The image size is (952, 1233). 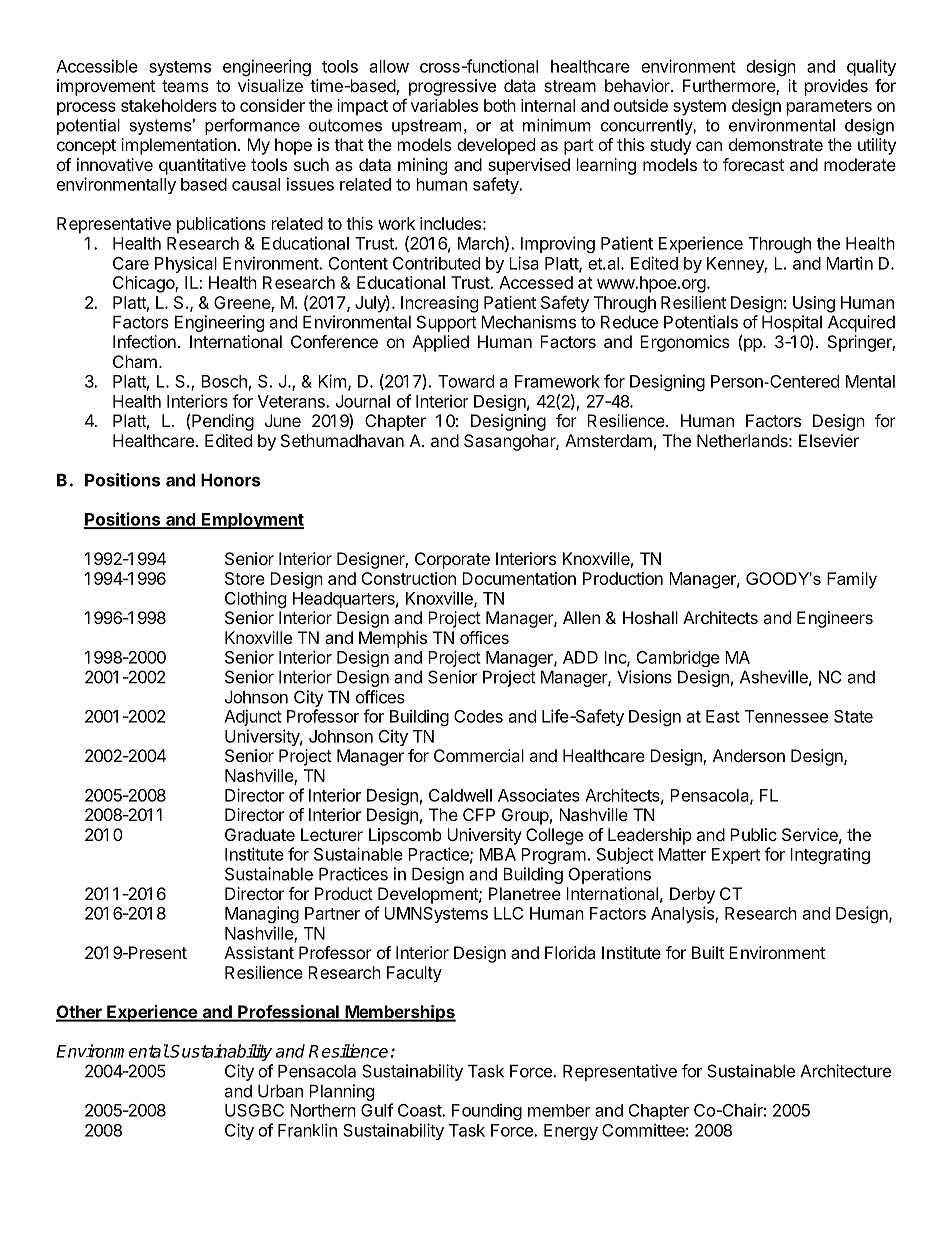 I want to click on Adjunct, so click(x=253, y=717).
